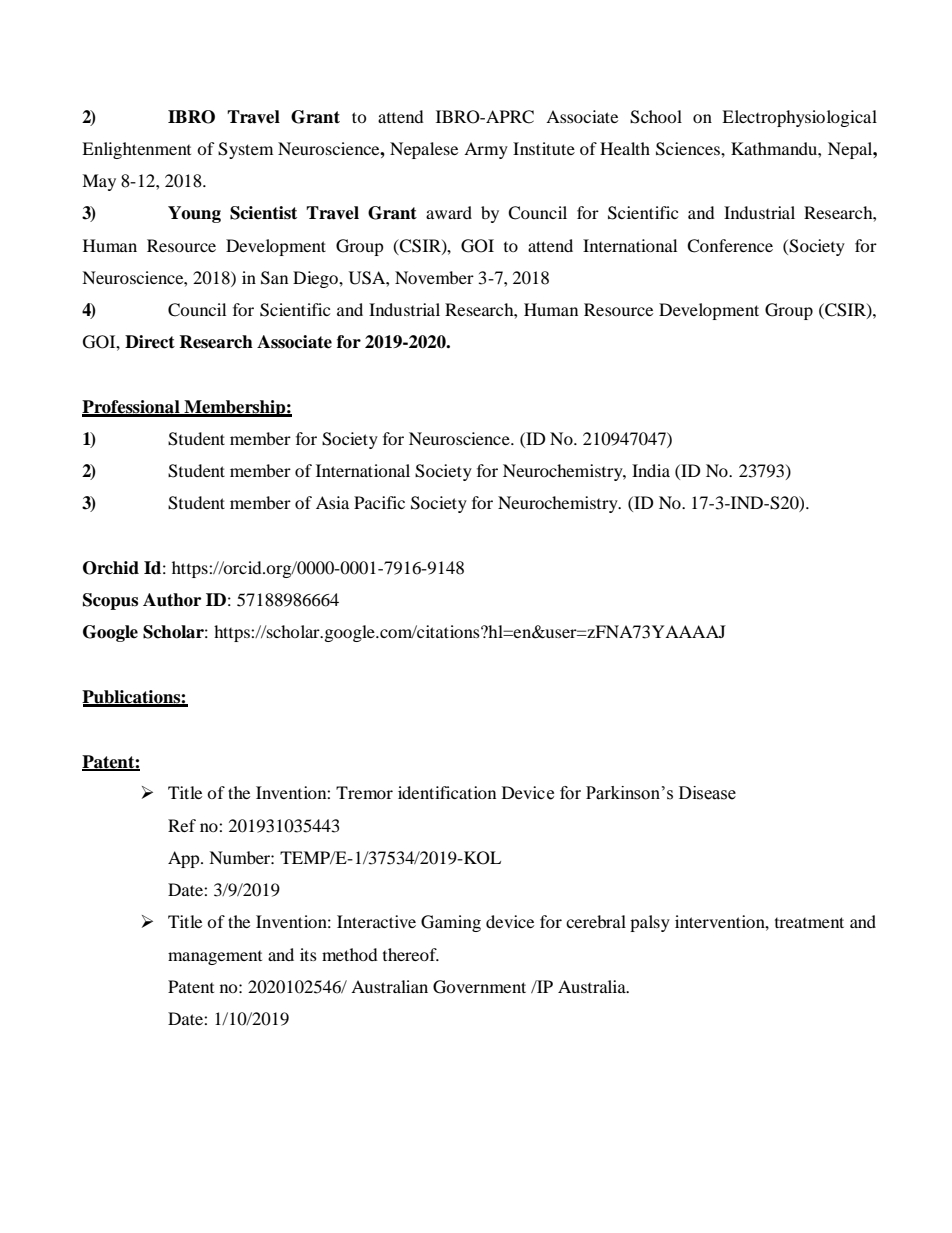 This screenshot has height=1233, width=952. Describe the element at coordinates (656, 117) in the screenshot. I see `School` at that location.
